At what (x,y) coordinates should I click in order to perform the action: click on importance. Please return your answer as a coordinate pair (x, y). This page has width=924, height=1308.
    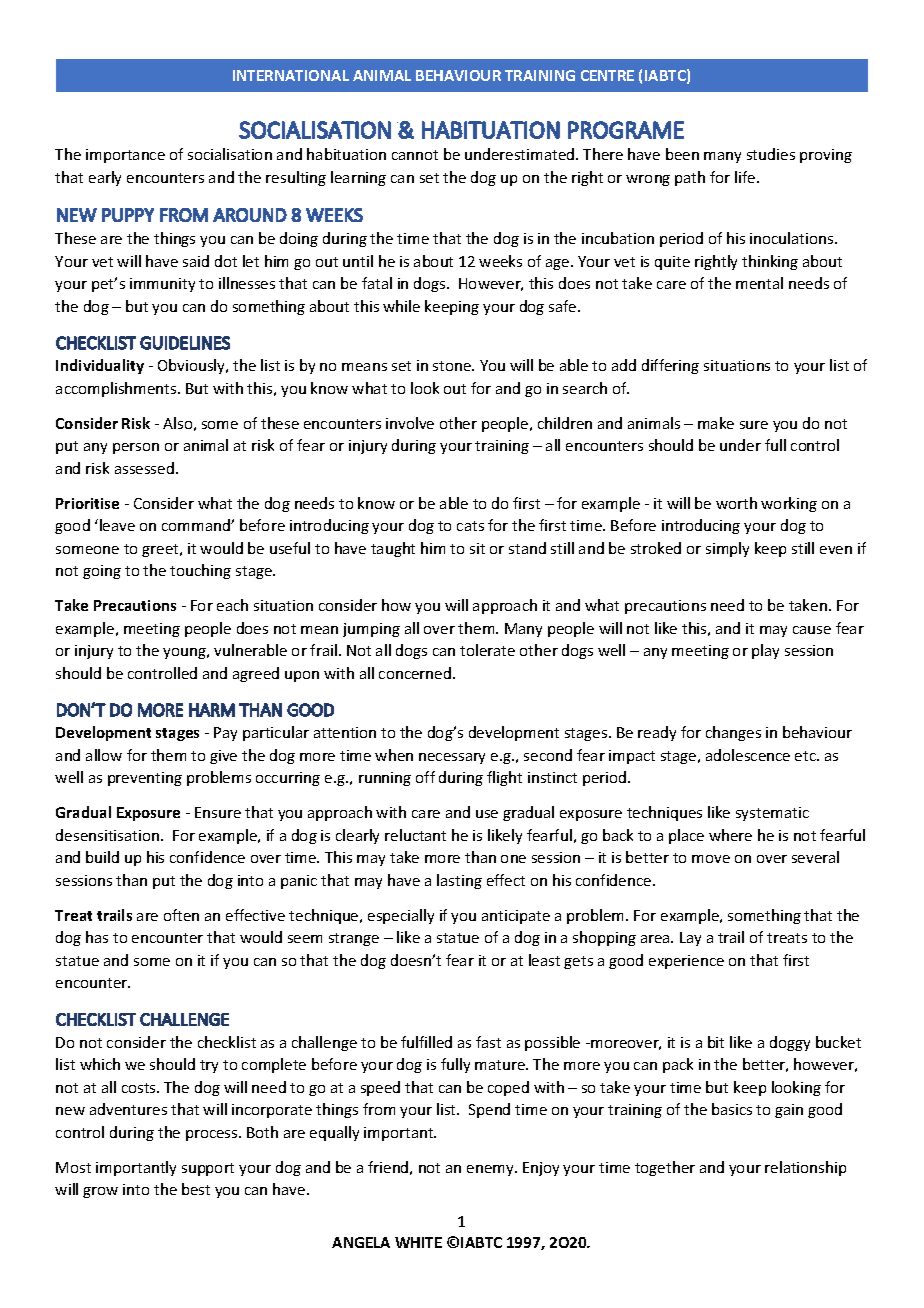
    Looking at the image, I should click on (125, 156).
